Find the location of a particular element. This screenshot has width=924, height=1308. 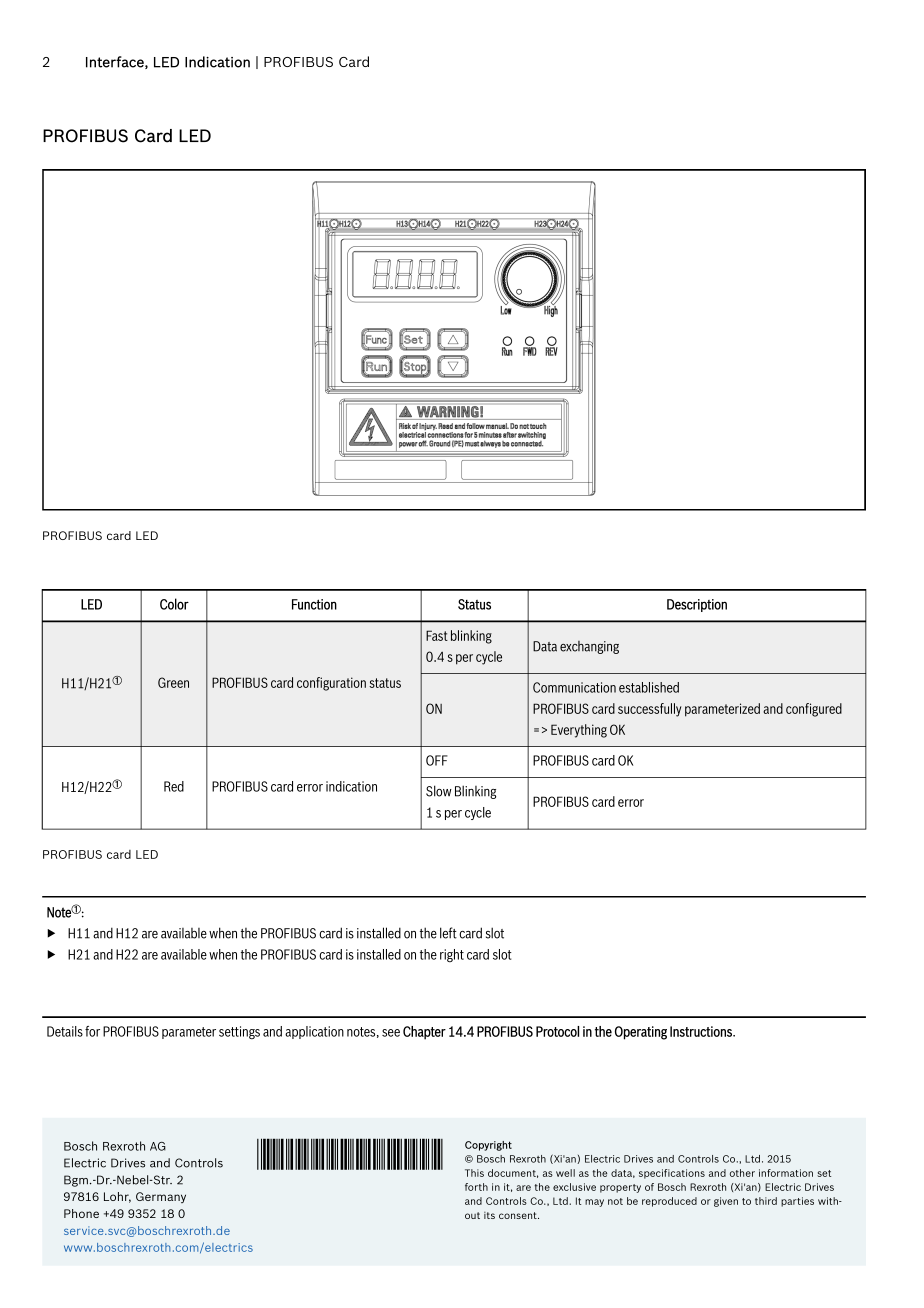

Description is located at coordinates (697, 605).
